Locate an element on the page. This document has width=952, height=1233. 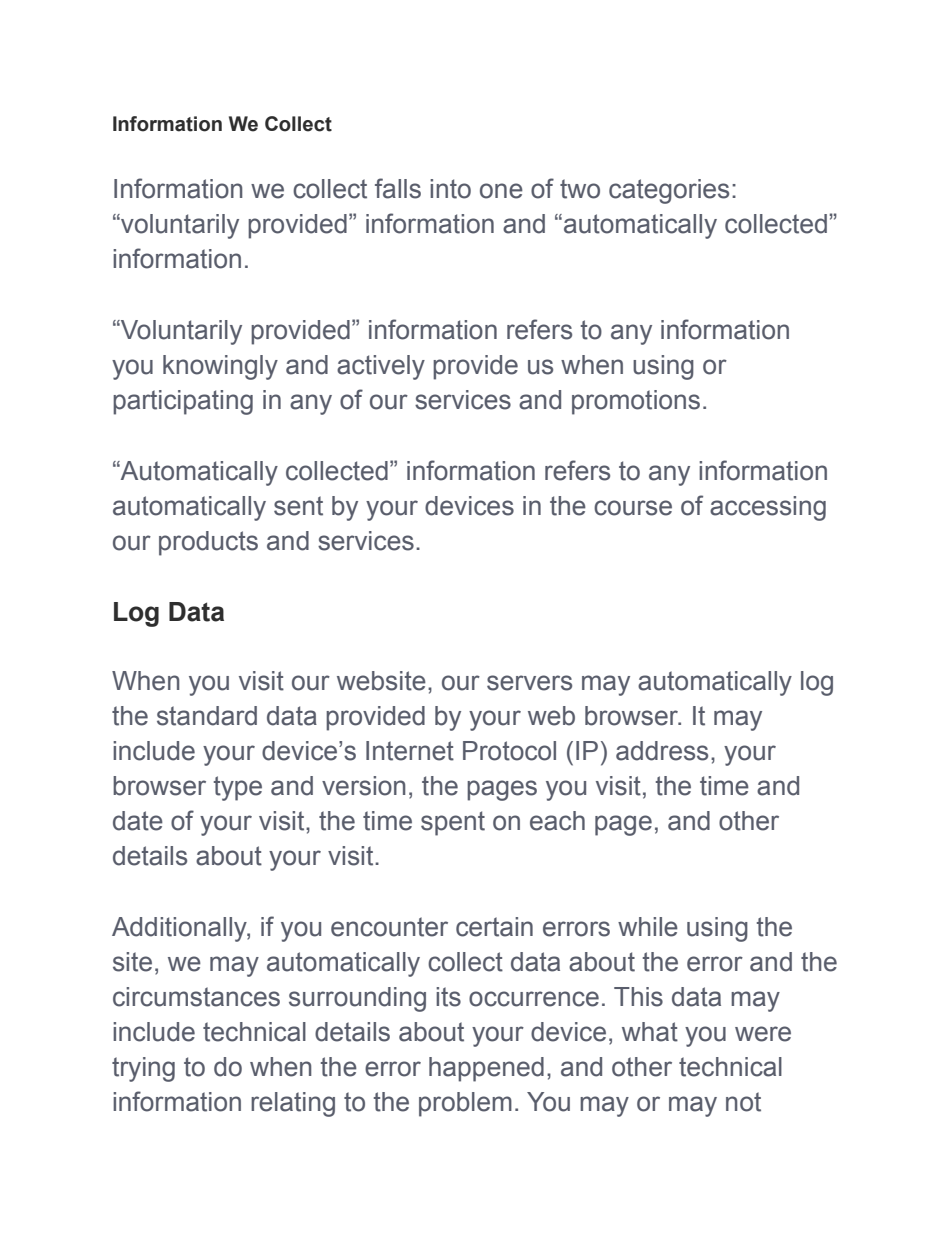
servers is located at coordinates (529, 683).
